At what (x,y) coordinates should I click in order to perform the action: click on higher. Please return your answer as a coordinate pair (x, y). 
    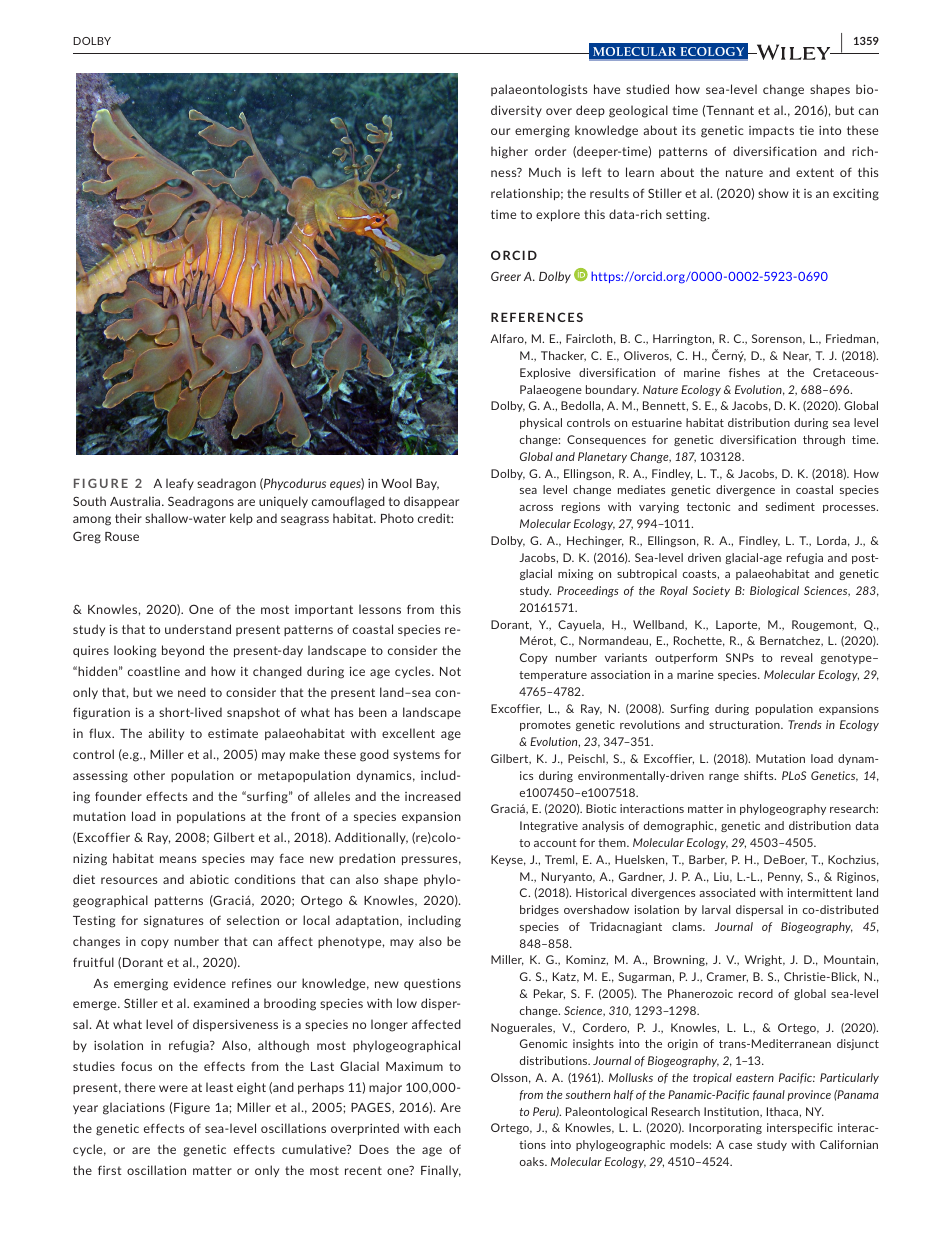
    Looking at the image, I should click on (509, 152).
